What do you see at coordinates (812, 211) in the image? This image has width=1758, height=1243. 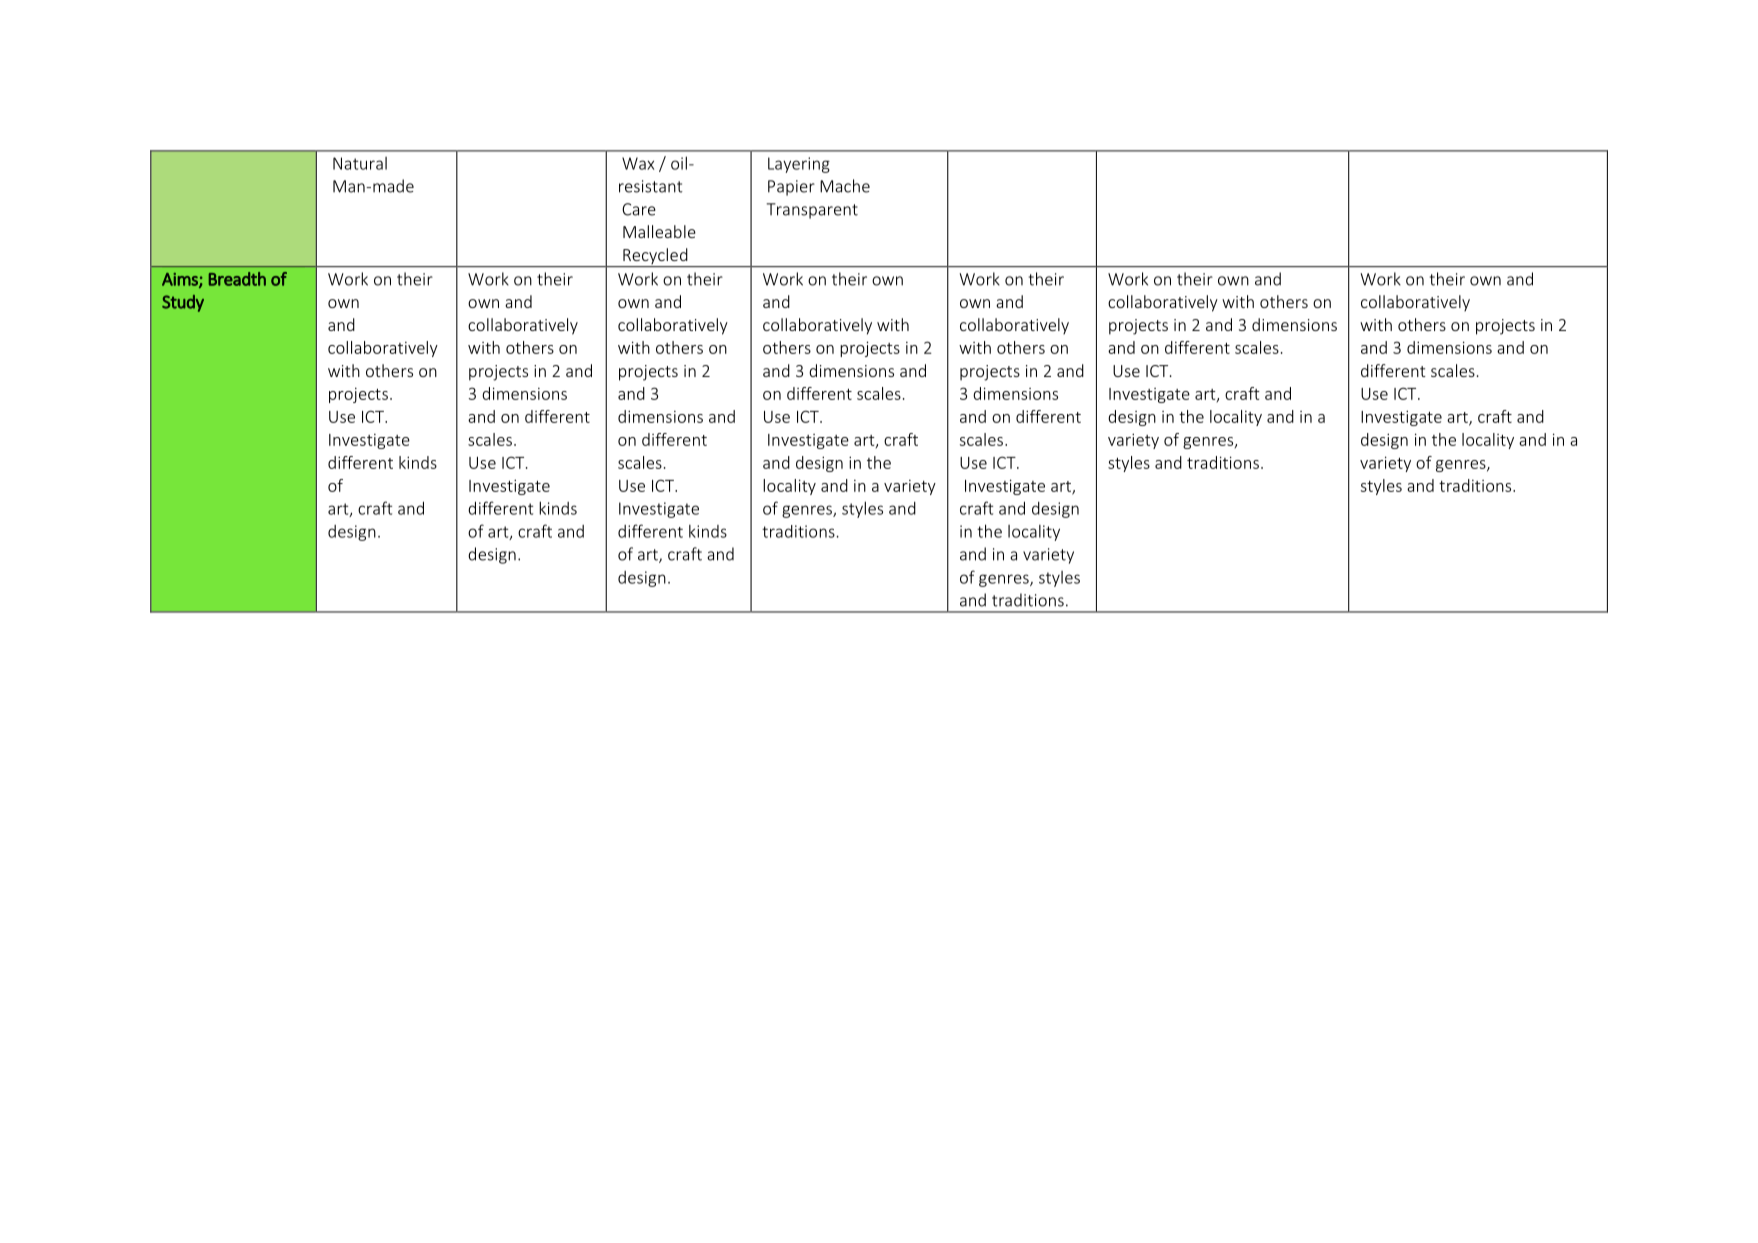 I see `Transparent` at bounding box center [812, 211].
